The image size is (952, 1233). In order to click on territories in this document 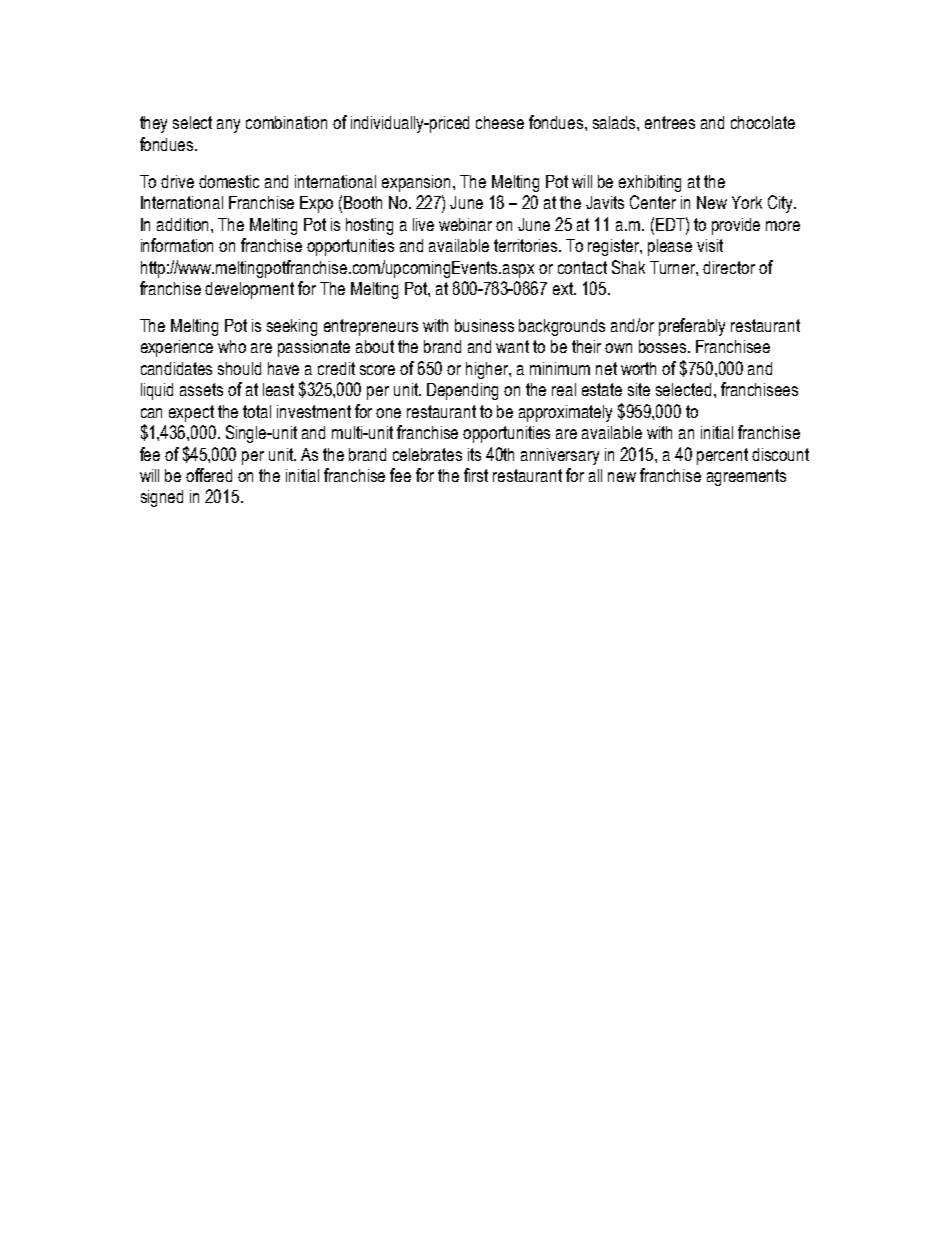, I will do `click(527, 245)`.
